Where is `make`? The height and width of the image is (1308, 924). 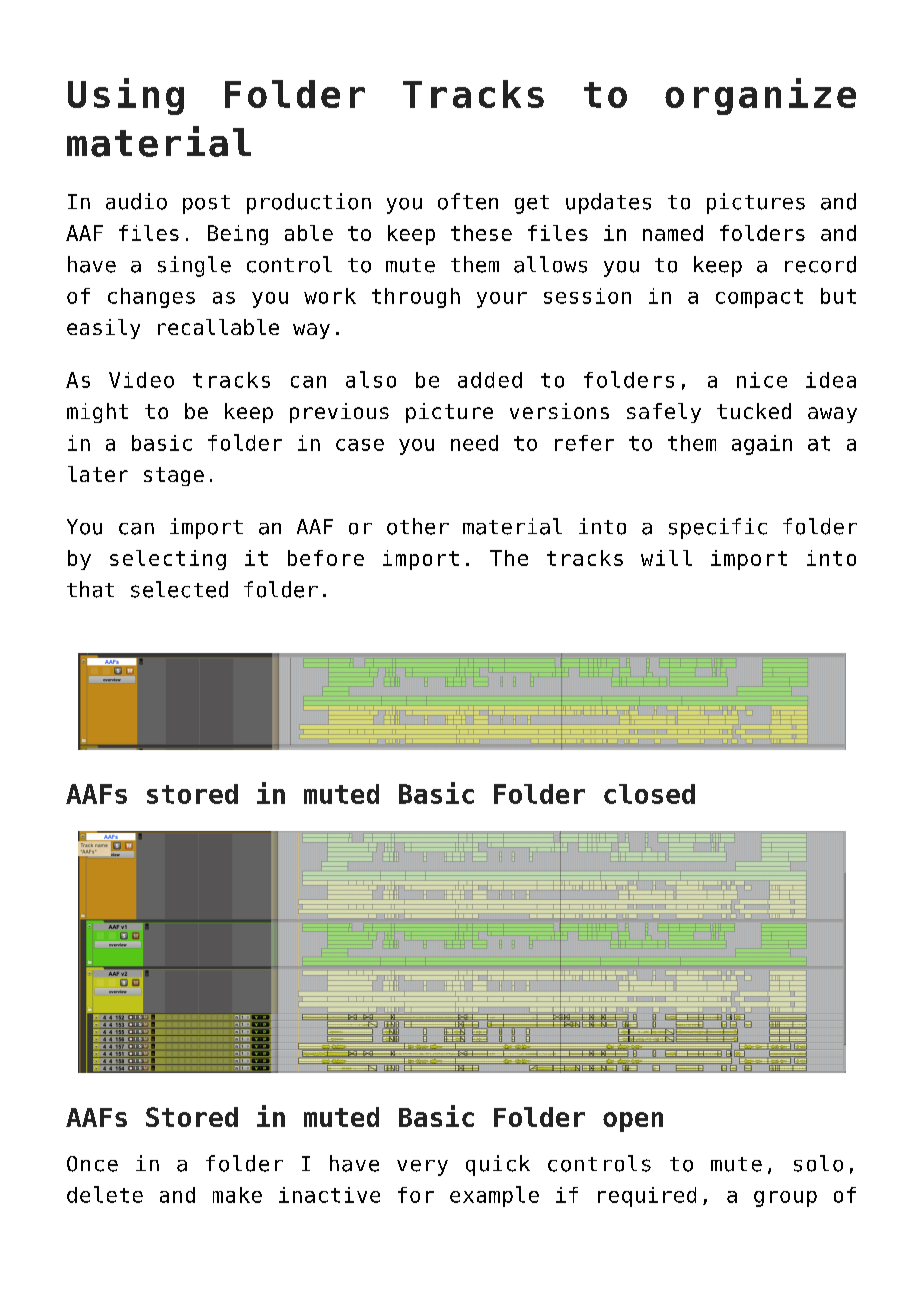
make is located at coordinates (237, 1195).
